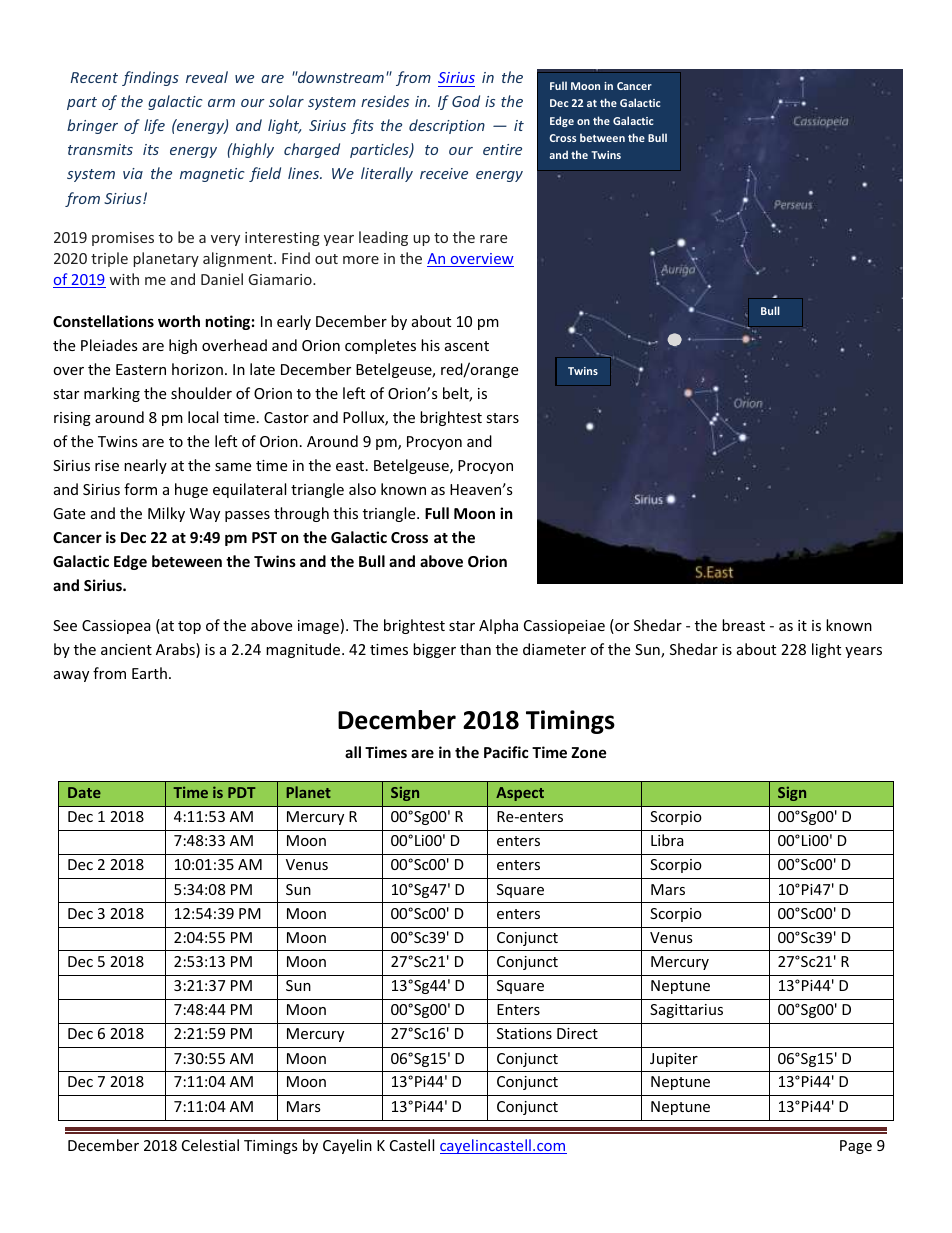  I want to click on diameter, so click(554, 649).
